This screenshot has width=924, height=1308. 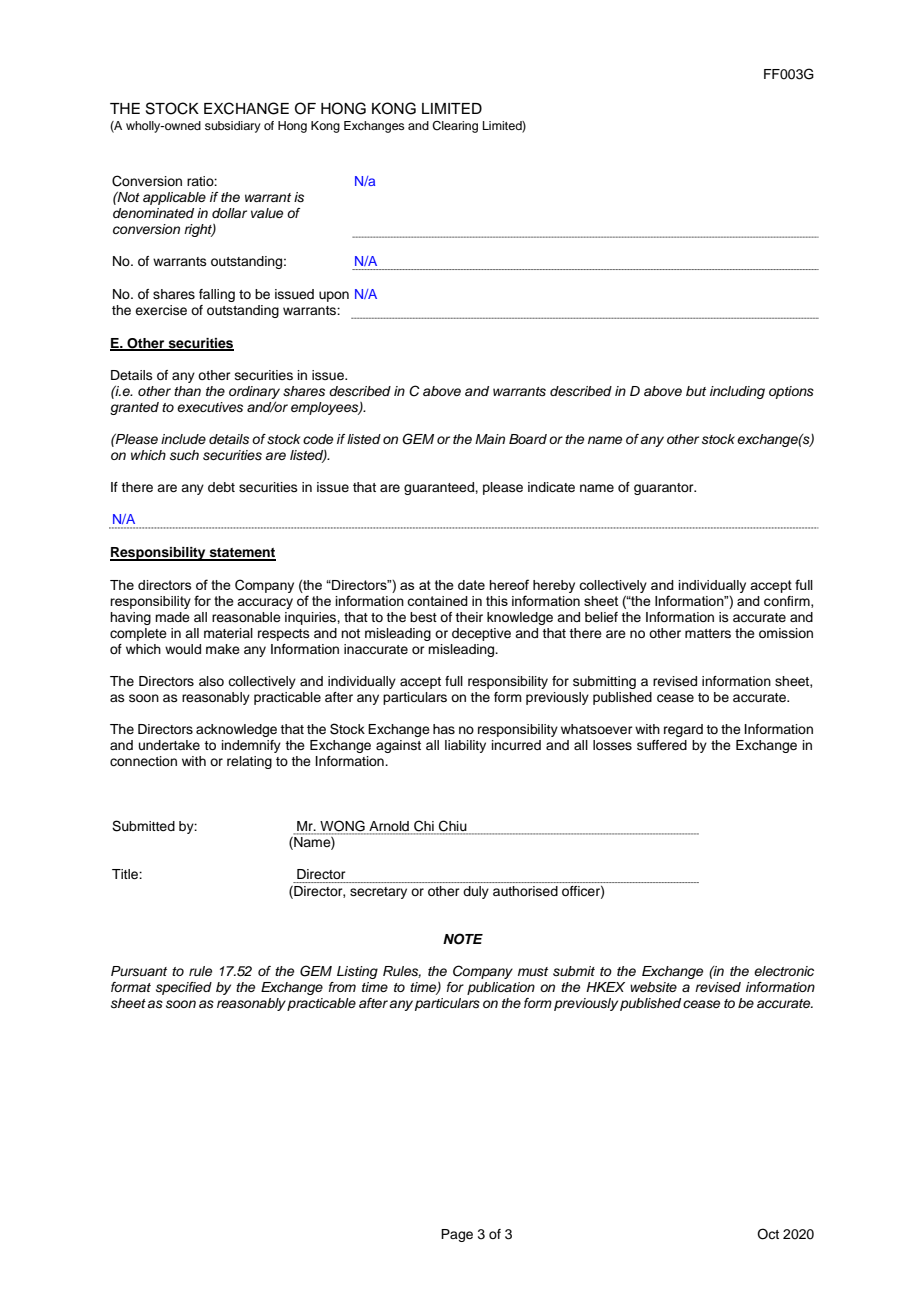 What do you see at coordinates (784, 971) in the screenshot?
I see `electronic` at bounding box center [784, 971].
